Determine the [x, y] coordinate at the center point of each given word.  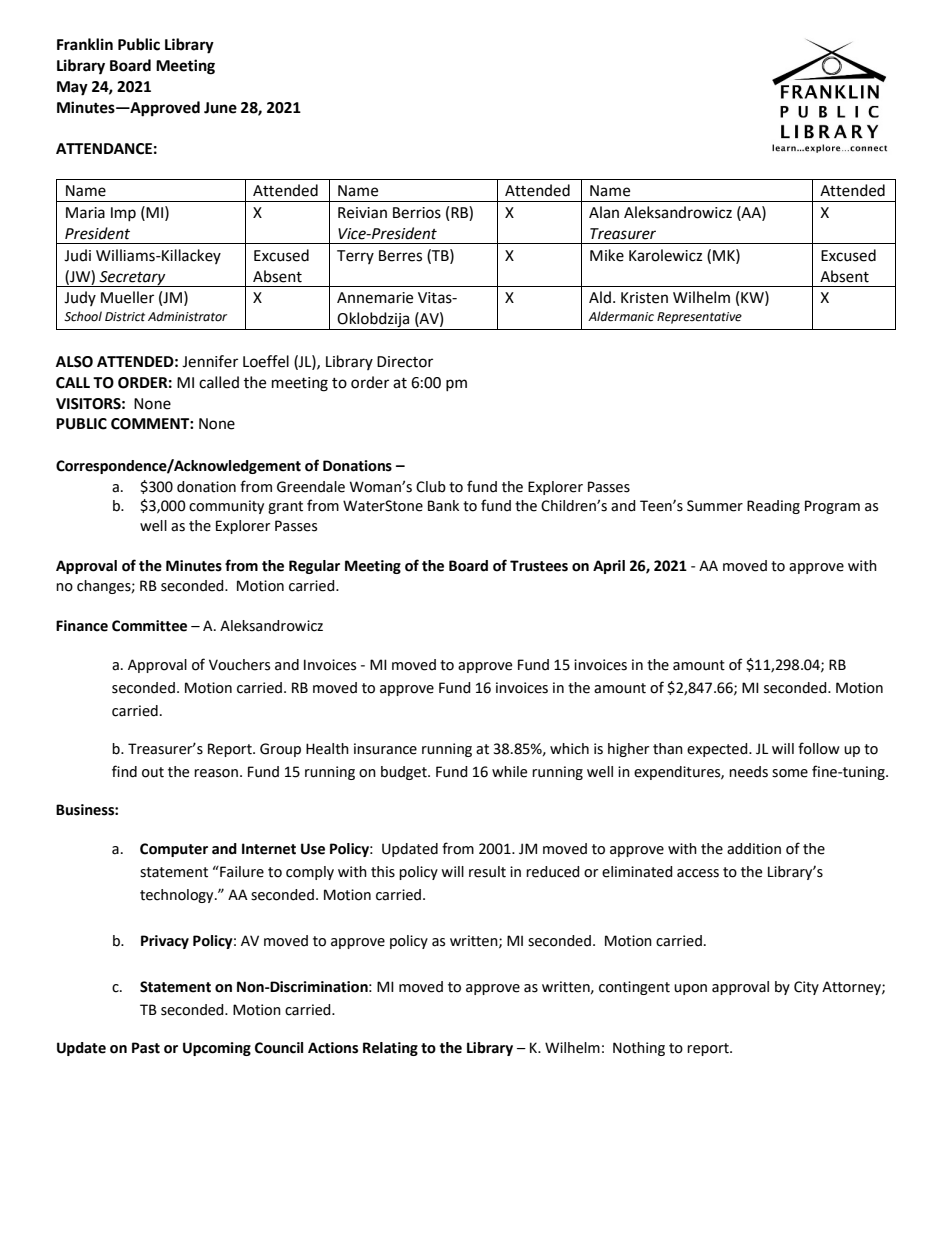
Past [146, 1048]
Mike [607, 255]
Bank [443, 506]
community [226, 507]
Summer [715, 506]
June [220, 108]
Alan [604, 212]
